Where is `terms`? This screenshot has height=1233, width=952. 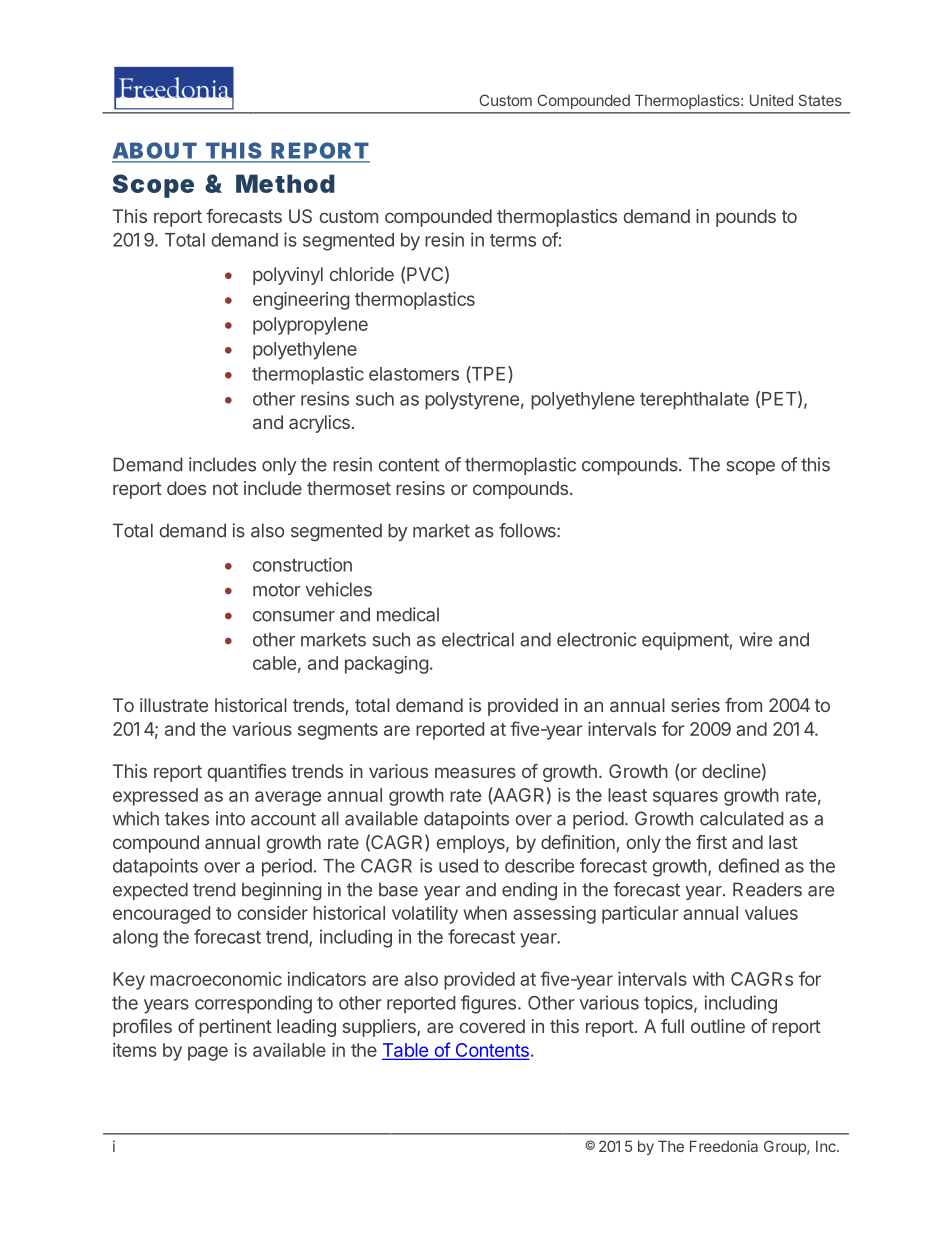
terms is located at coordinates (513, 240).
